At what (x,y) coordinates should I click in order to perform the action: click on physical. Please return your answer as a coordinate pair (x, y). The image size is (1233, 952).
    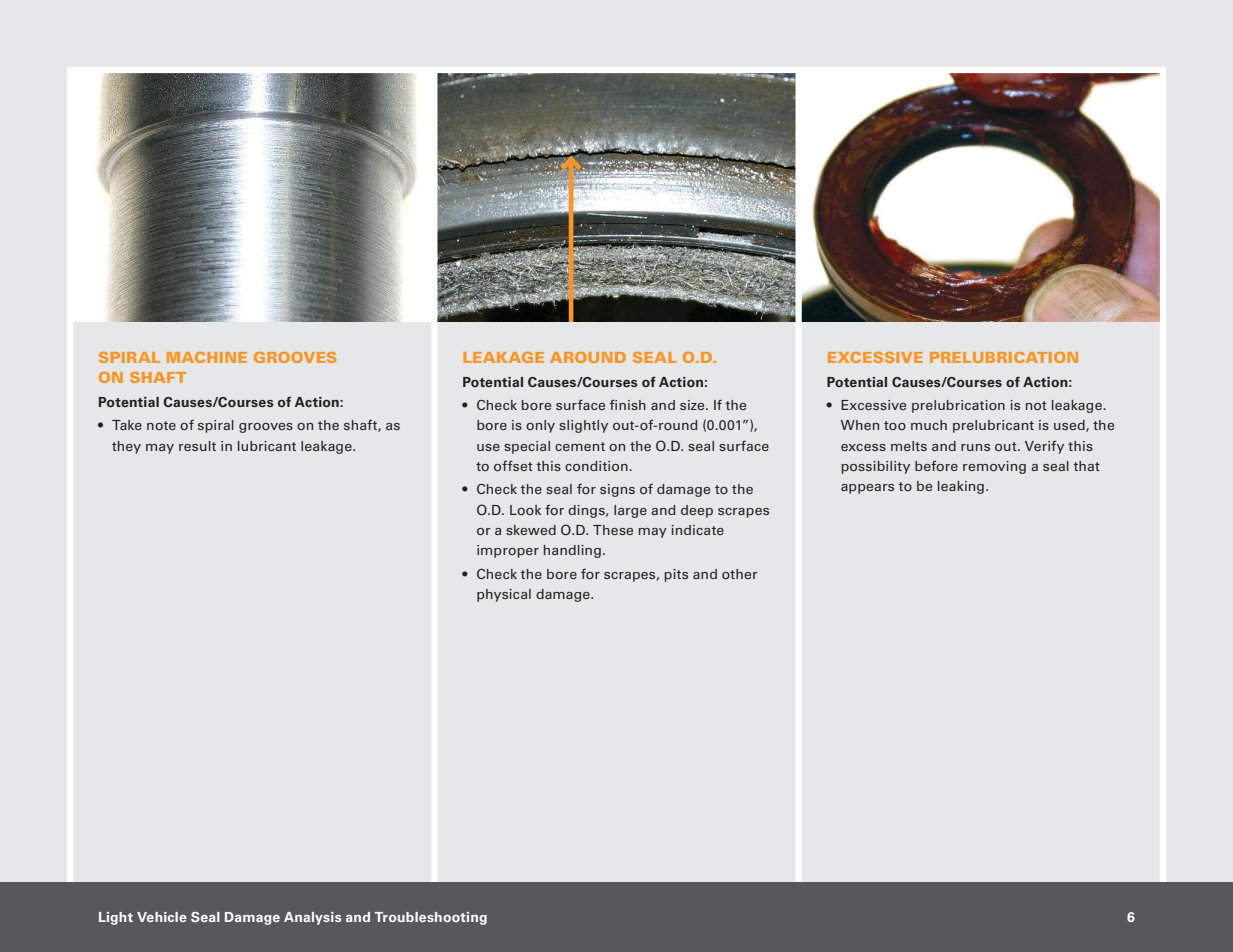
    Looking at the image, I should click on (504, 595).
